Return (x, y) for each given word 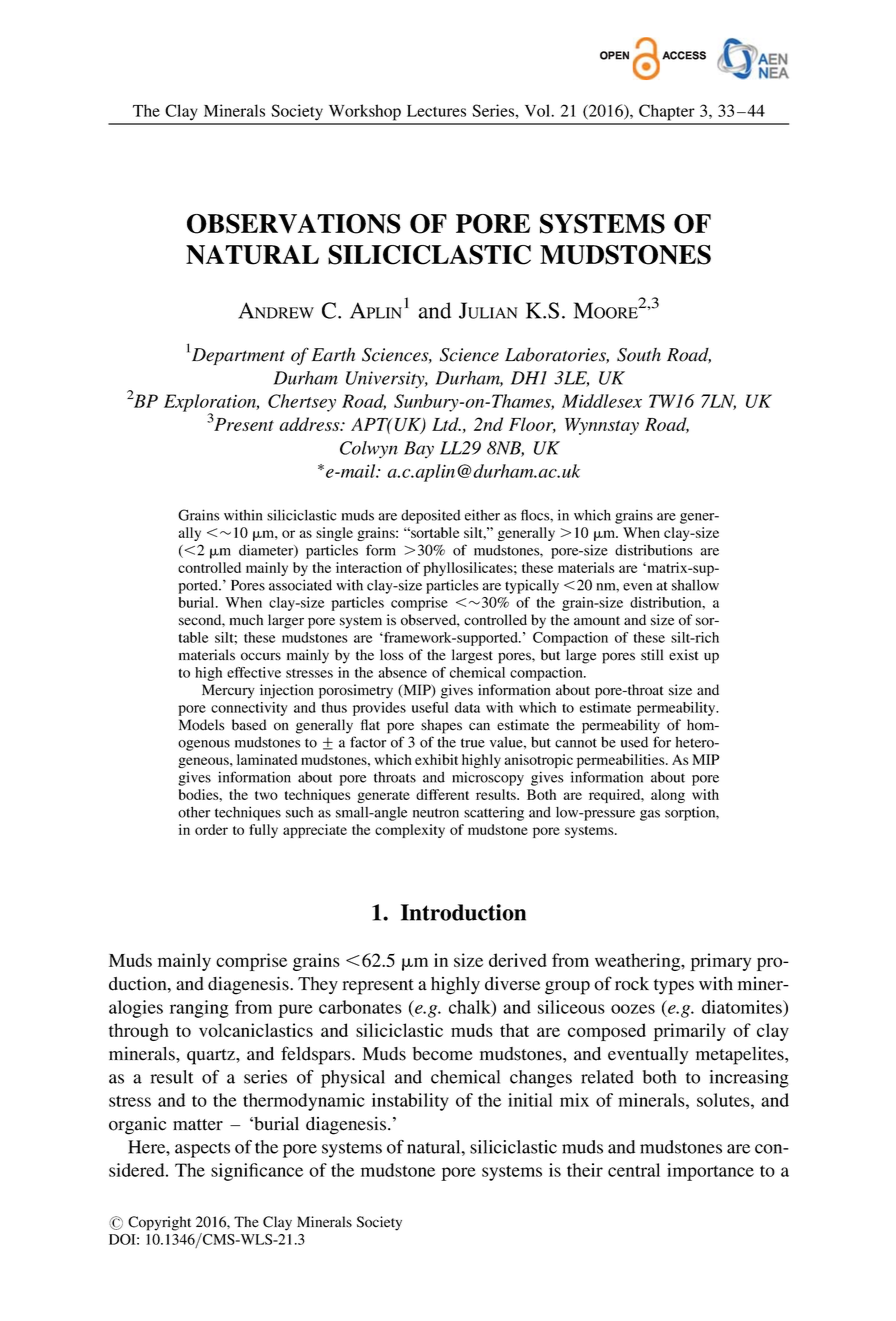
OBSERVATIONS (294, 224)
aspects (202, 1150)
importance (710, 1172)
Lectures (436, 111)
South (639, 355)
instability (410, 1102)
